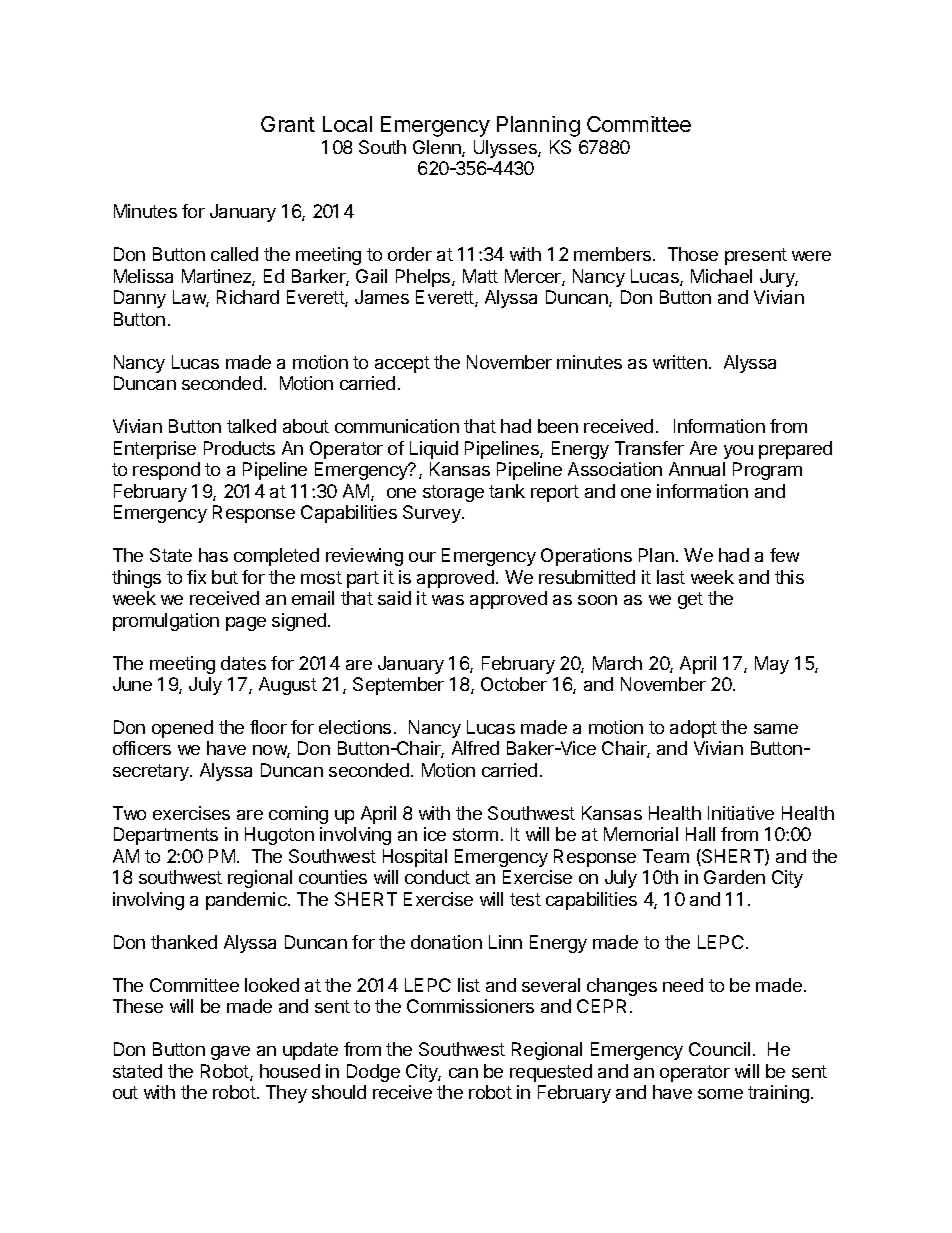  Describe the element at coordinates (438, 148) in the screenshot. I see `Glenn` at that location.
